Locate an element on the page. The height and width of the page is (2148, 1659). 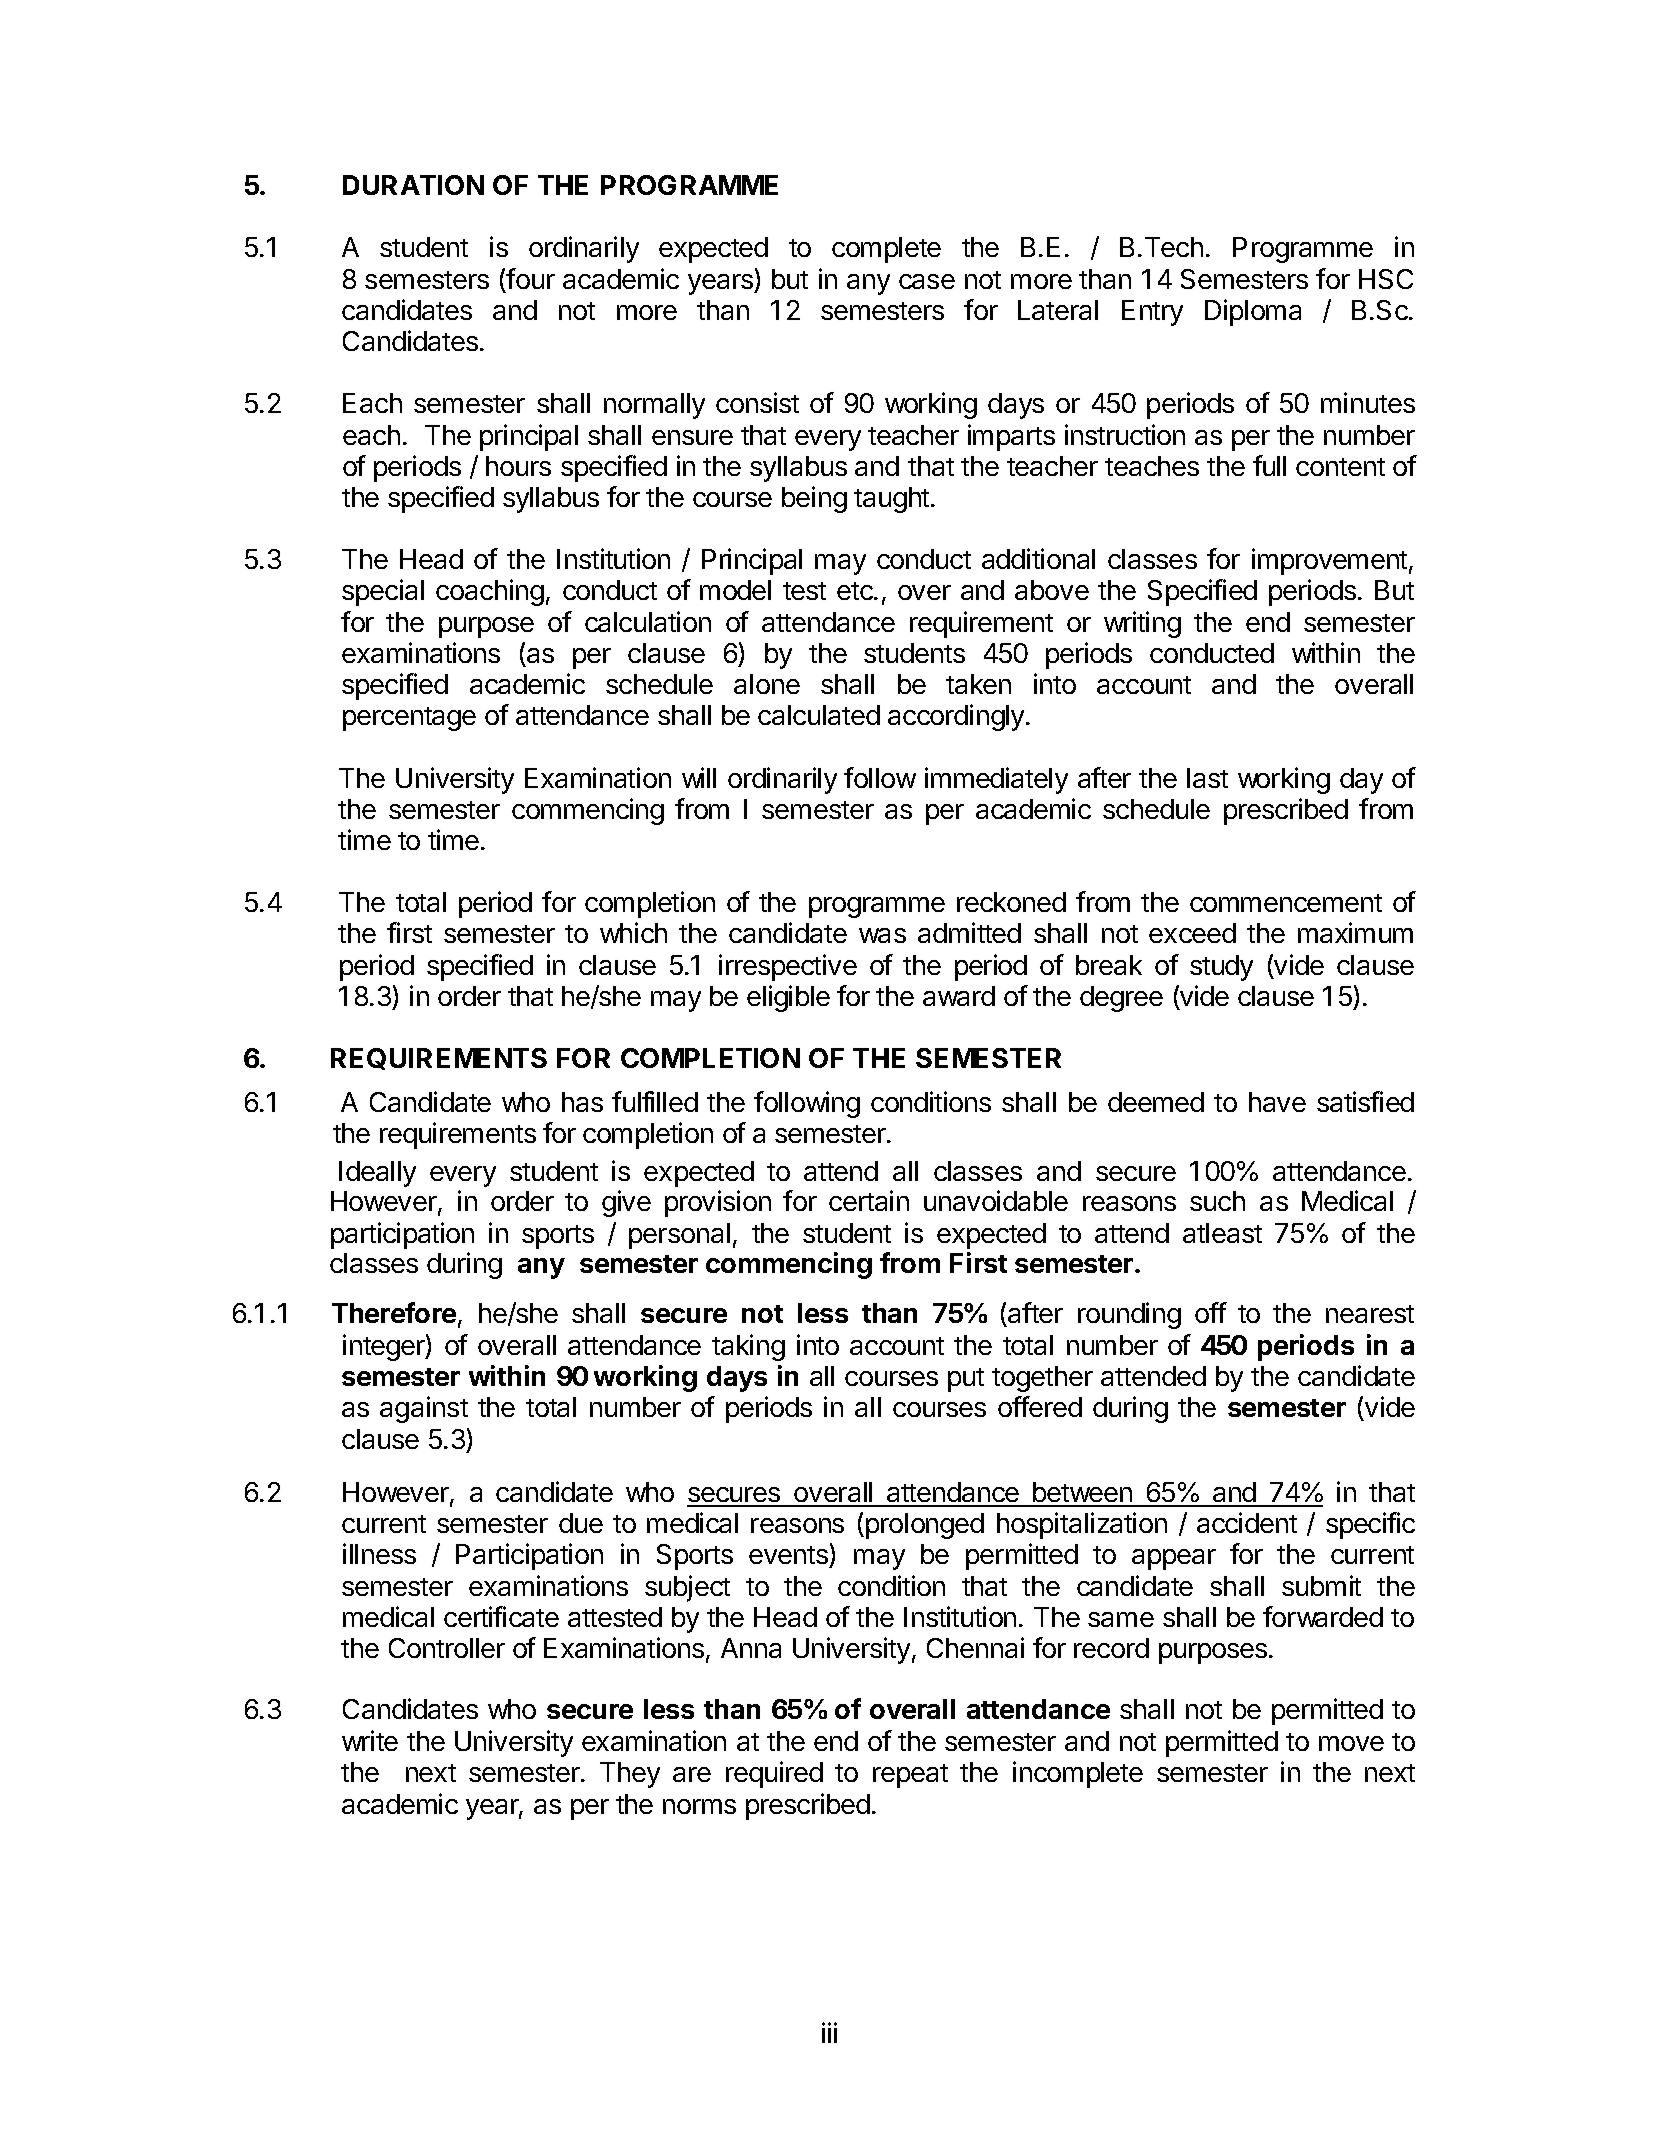
have is located at coordinates (1277, 1102).
